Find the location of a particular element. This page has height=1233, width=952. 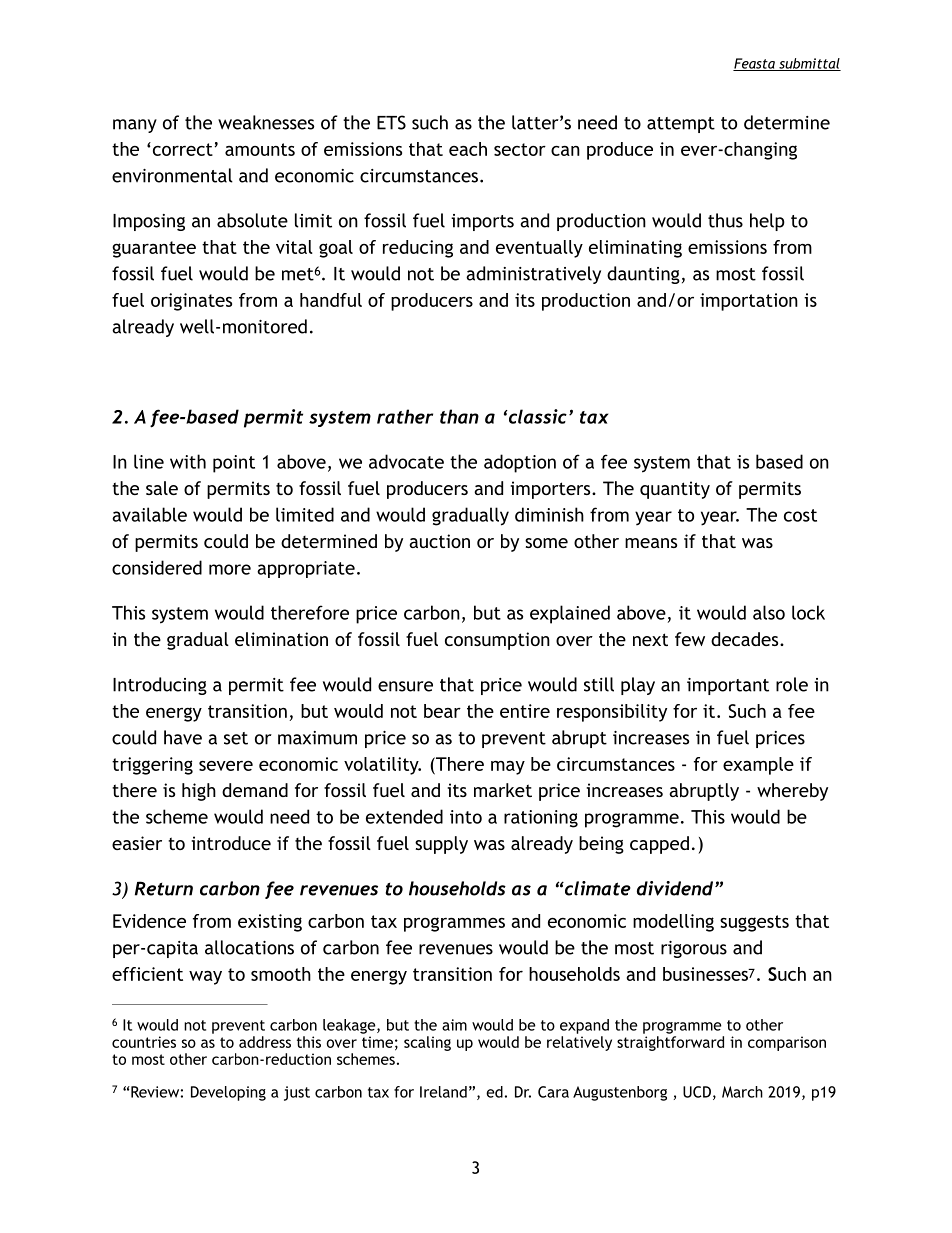

set is located at coordinates (236, 738).
